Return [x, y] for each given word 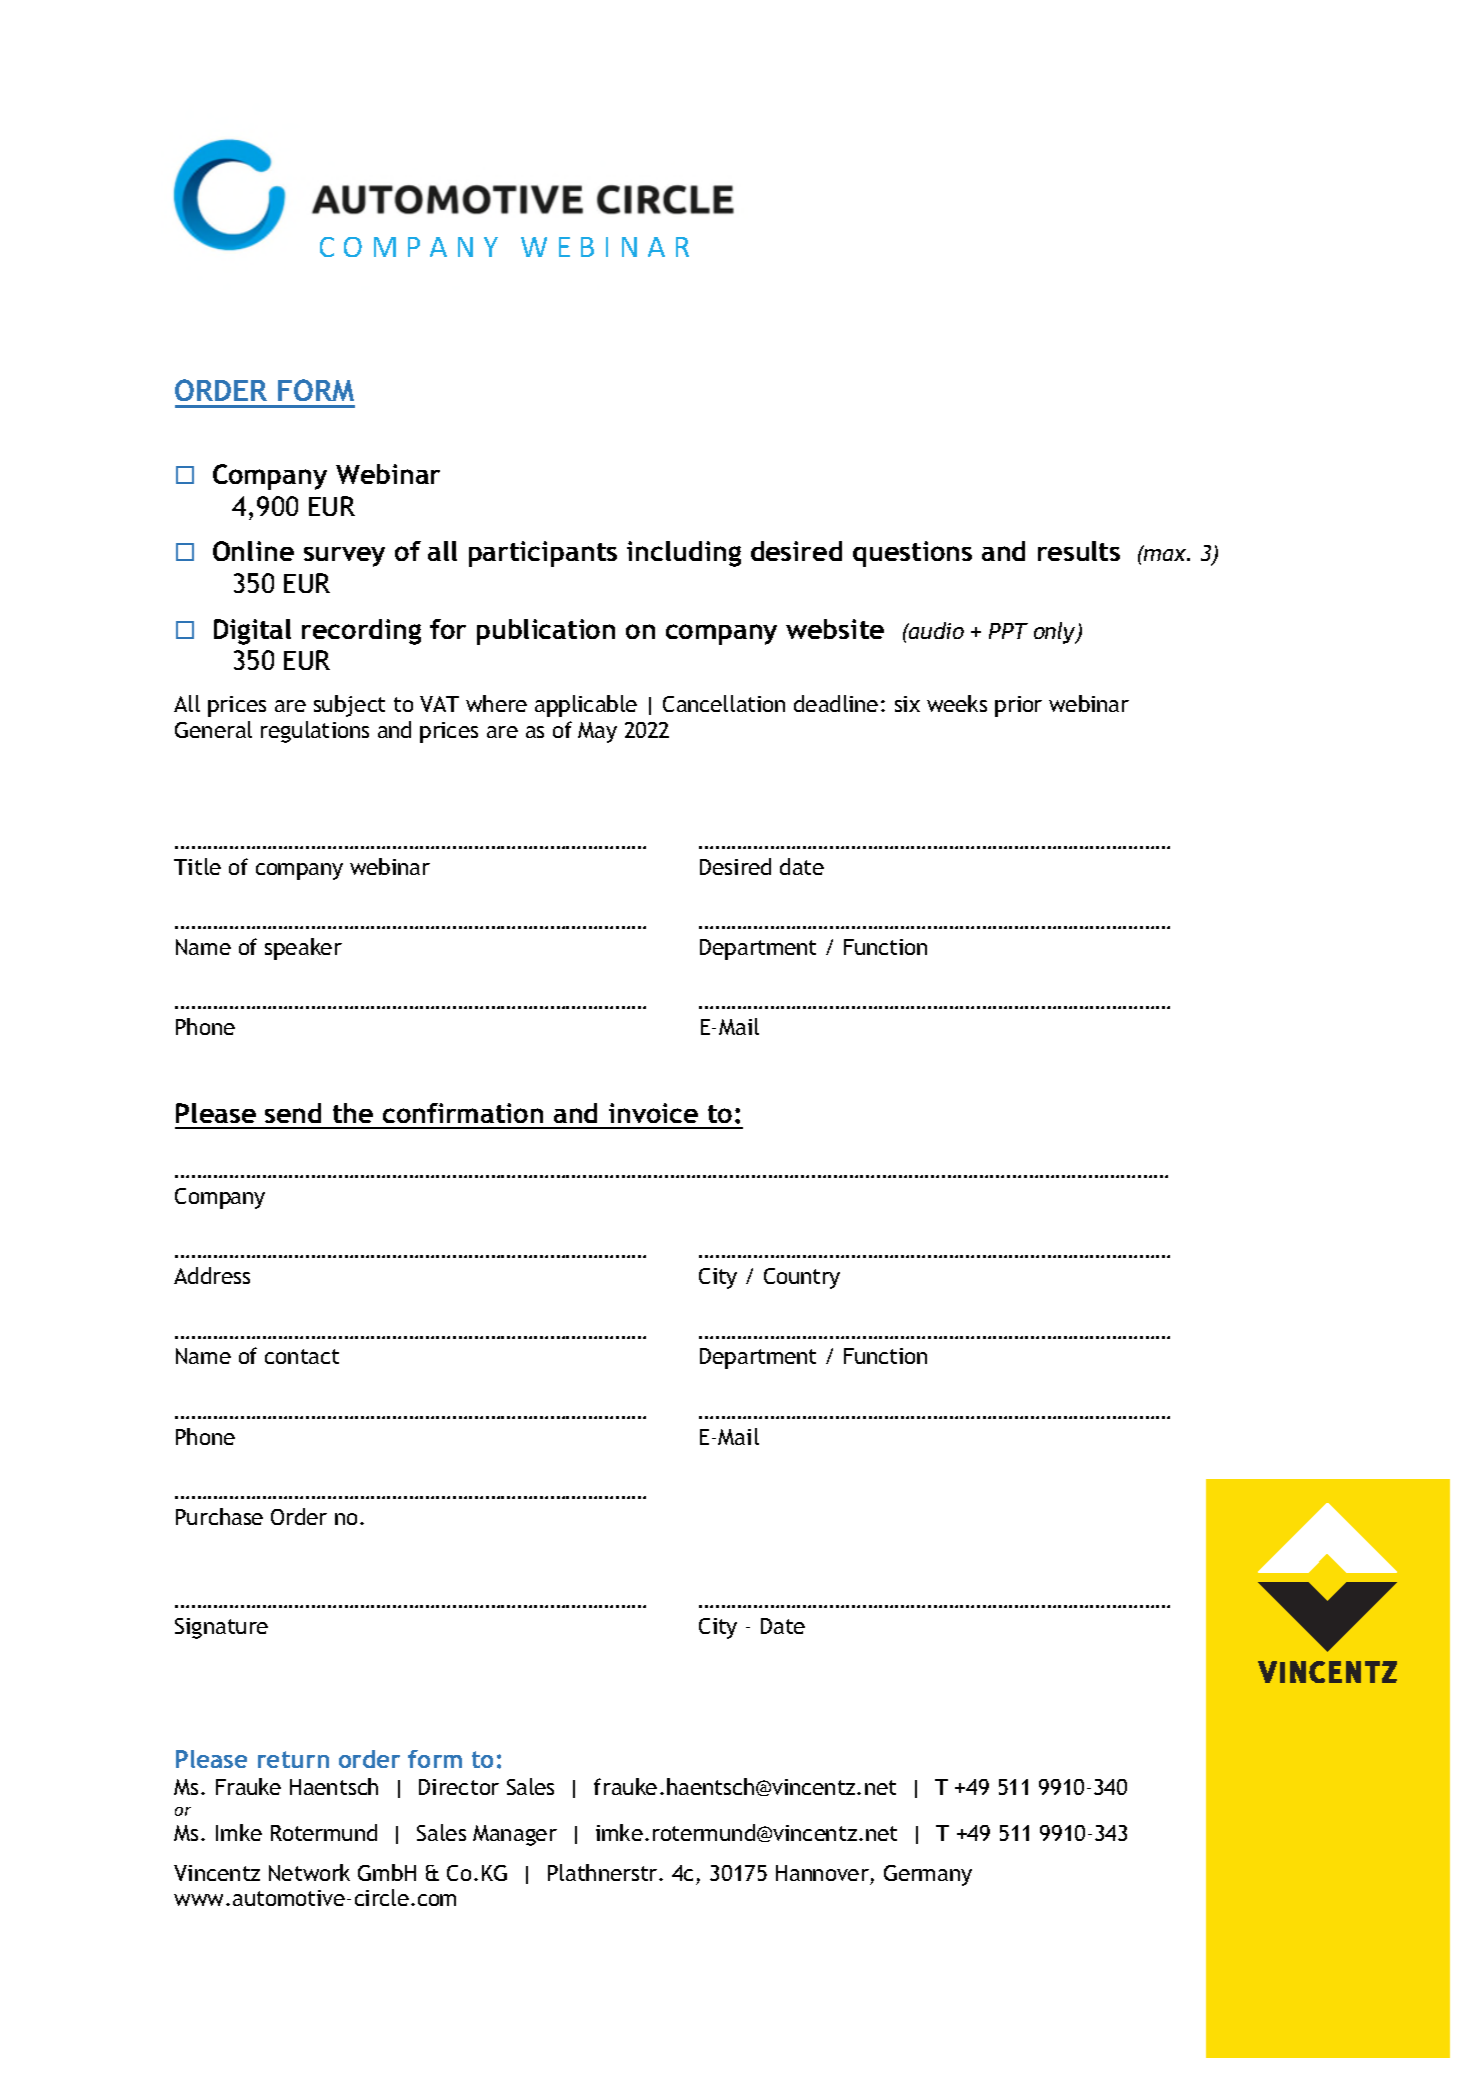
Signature [221, 1628]
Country [802, 1278]
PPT [1008, 631]
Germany [928, 1875]
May [597, 732]
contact [302, 1356]
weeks [957, 703]
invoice [653, 1113]
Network [309, 1872]
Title [197, 866]
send [293, 1113]
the [353, 1113]
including [684, 554]
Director [459, 1787]
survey [344, 557]
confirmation [463, 1113]
